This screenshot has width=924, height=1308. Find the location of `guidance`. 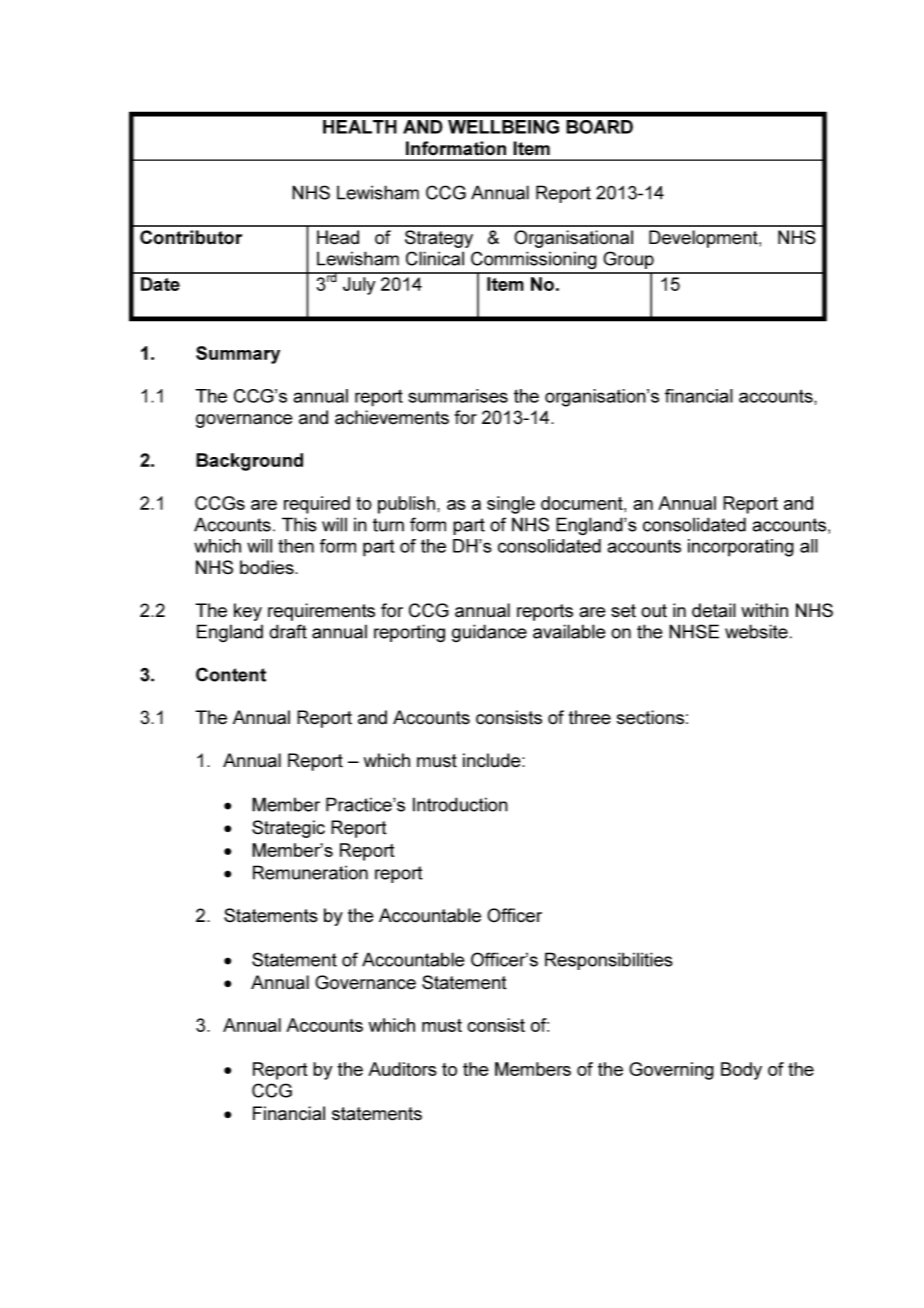

guidance is located at coordinates (489, 633).
